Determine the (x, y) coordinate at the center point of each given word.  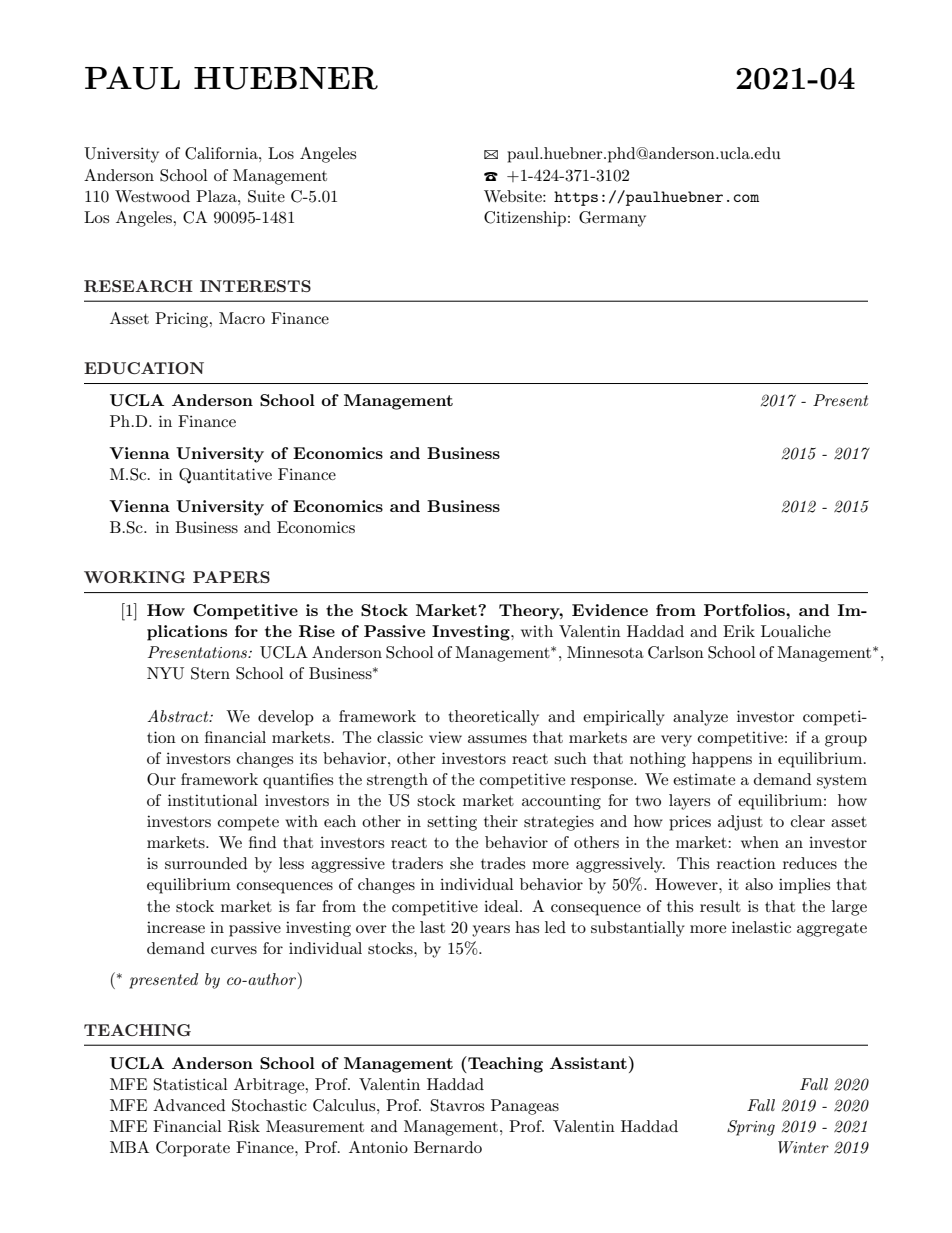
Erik (739, 631)
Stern (210, 673)
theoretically (493, 718)
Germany (612, 219)
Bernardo (448, 1147)
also (759, 884)
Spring (751, 1128)
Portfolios (745, 610)
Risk (244, 1126)
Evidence (610, 610)
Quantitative (225, 476)
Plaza (217, 196)
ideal (502, 906)
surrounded (206, 863)
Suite (266, 196)
